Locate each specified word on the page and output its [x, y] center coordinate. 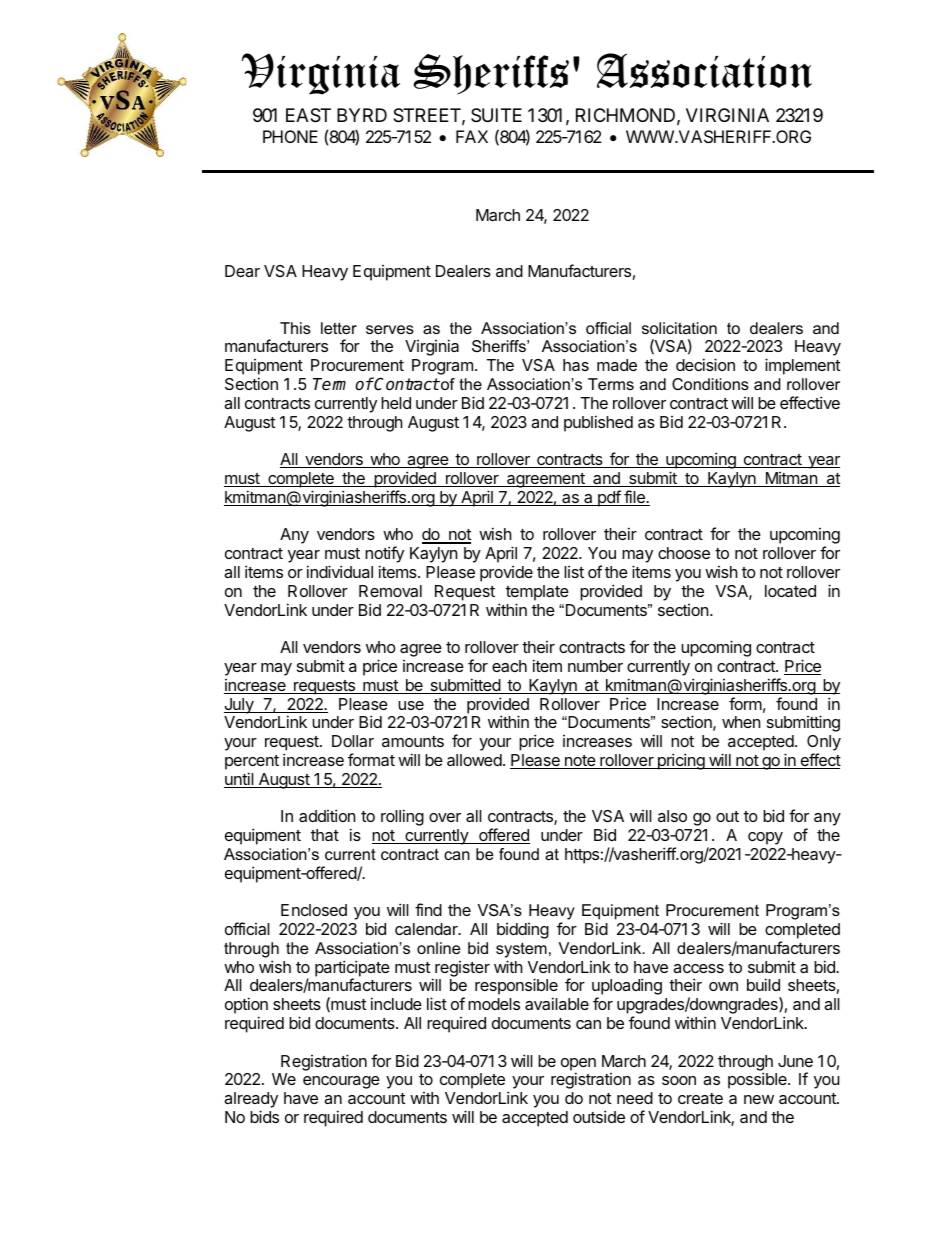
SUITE [496, 115]
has [576, 365]
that [325, 835]
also [672, 816]
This [295, 328]
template [537, 593]
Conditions [710, 384]
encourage [341, 1082]
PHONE [290, 136]
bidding [523, 931]
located [790, 591]
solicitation [679, 328]
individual [340, 571]
